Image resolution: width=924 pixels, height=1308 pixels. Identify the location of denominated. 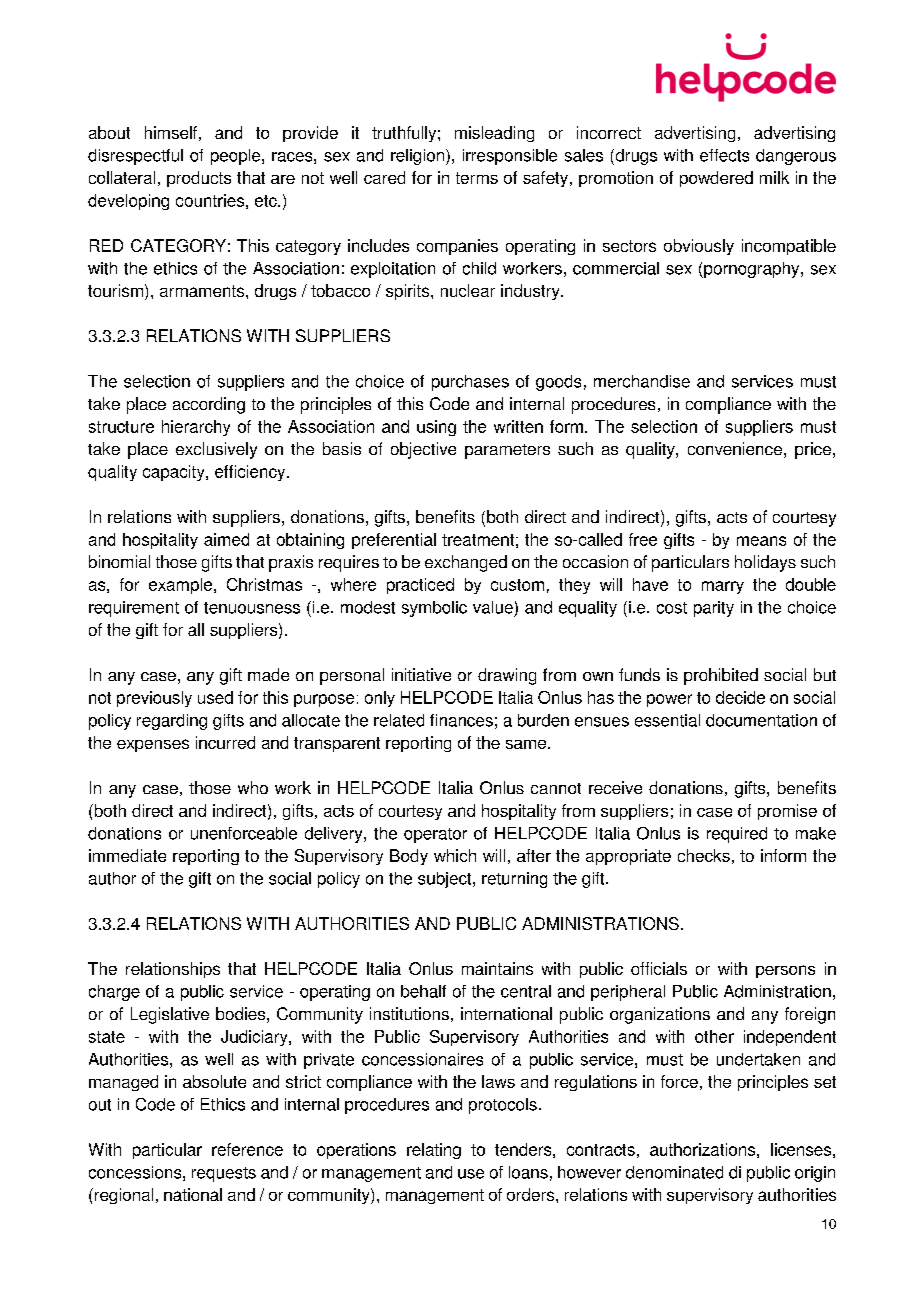
(674, 1172).
